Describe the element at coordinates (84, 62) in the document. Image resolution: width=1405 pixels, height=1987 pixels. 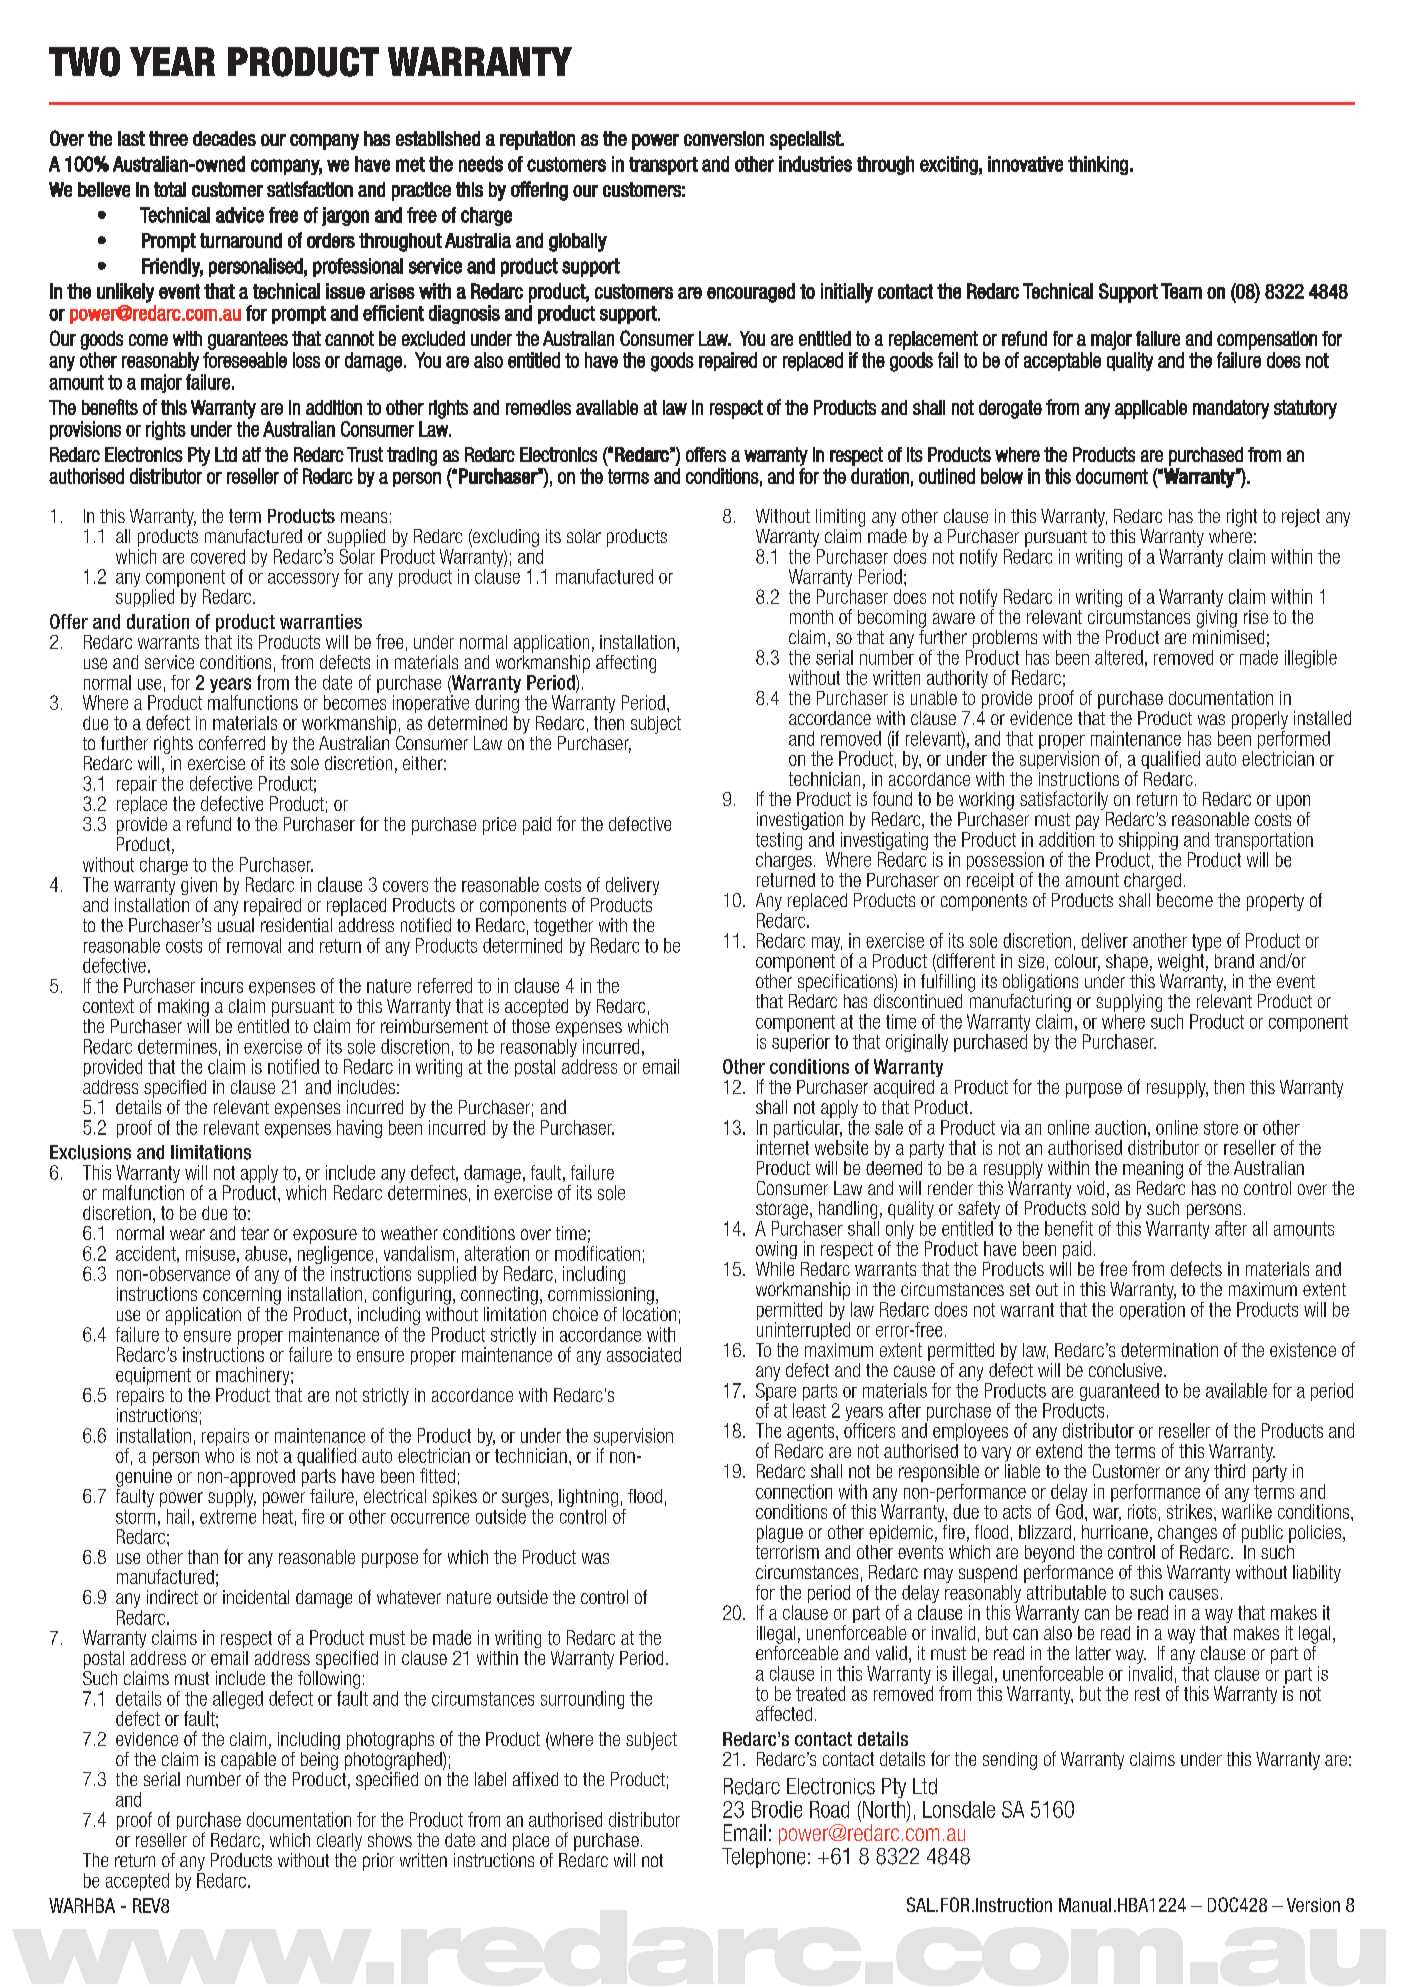
I see `TWO` at that location.
